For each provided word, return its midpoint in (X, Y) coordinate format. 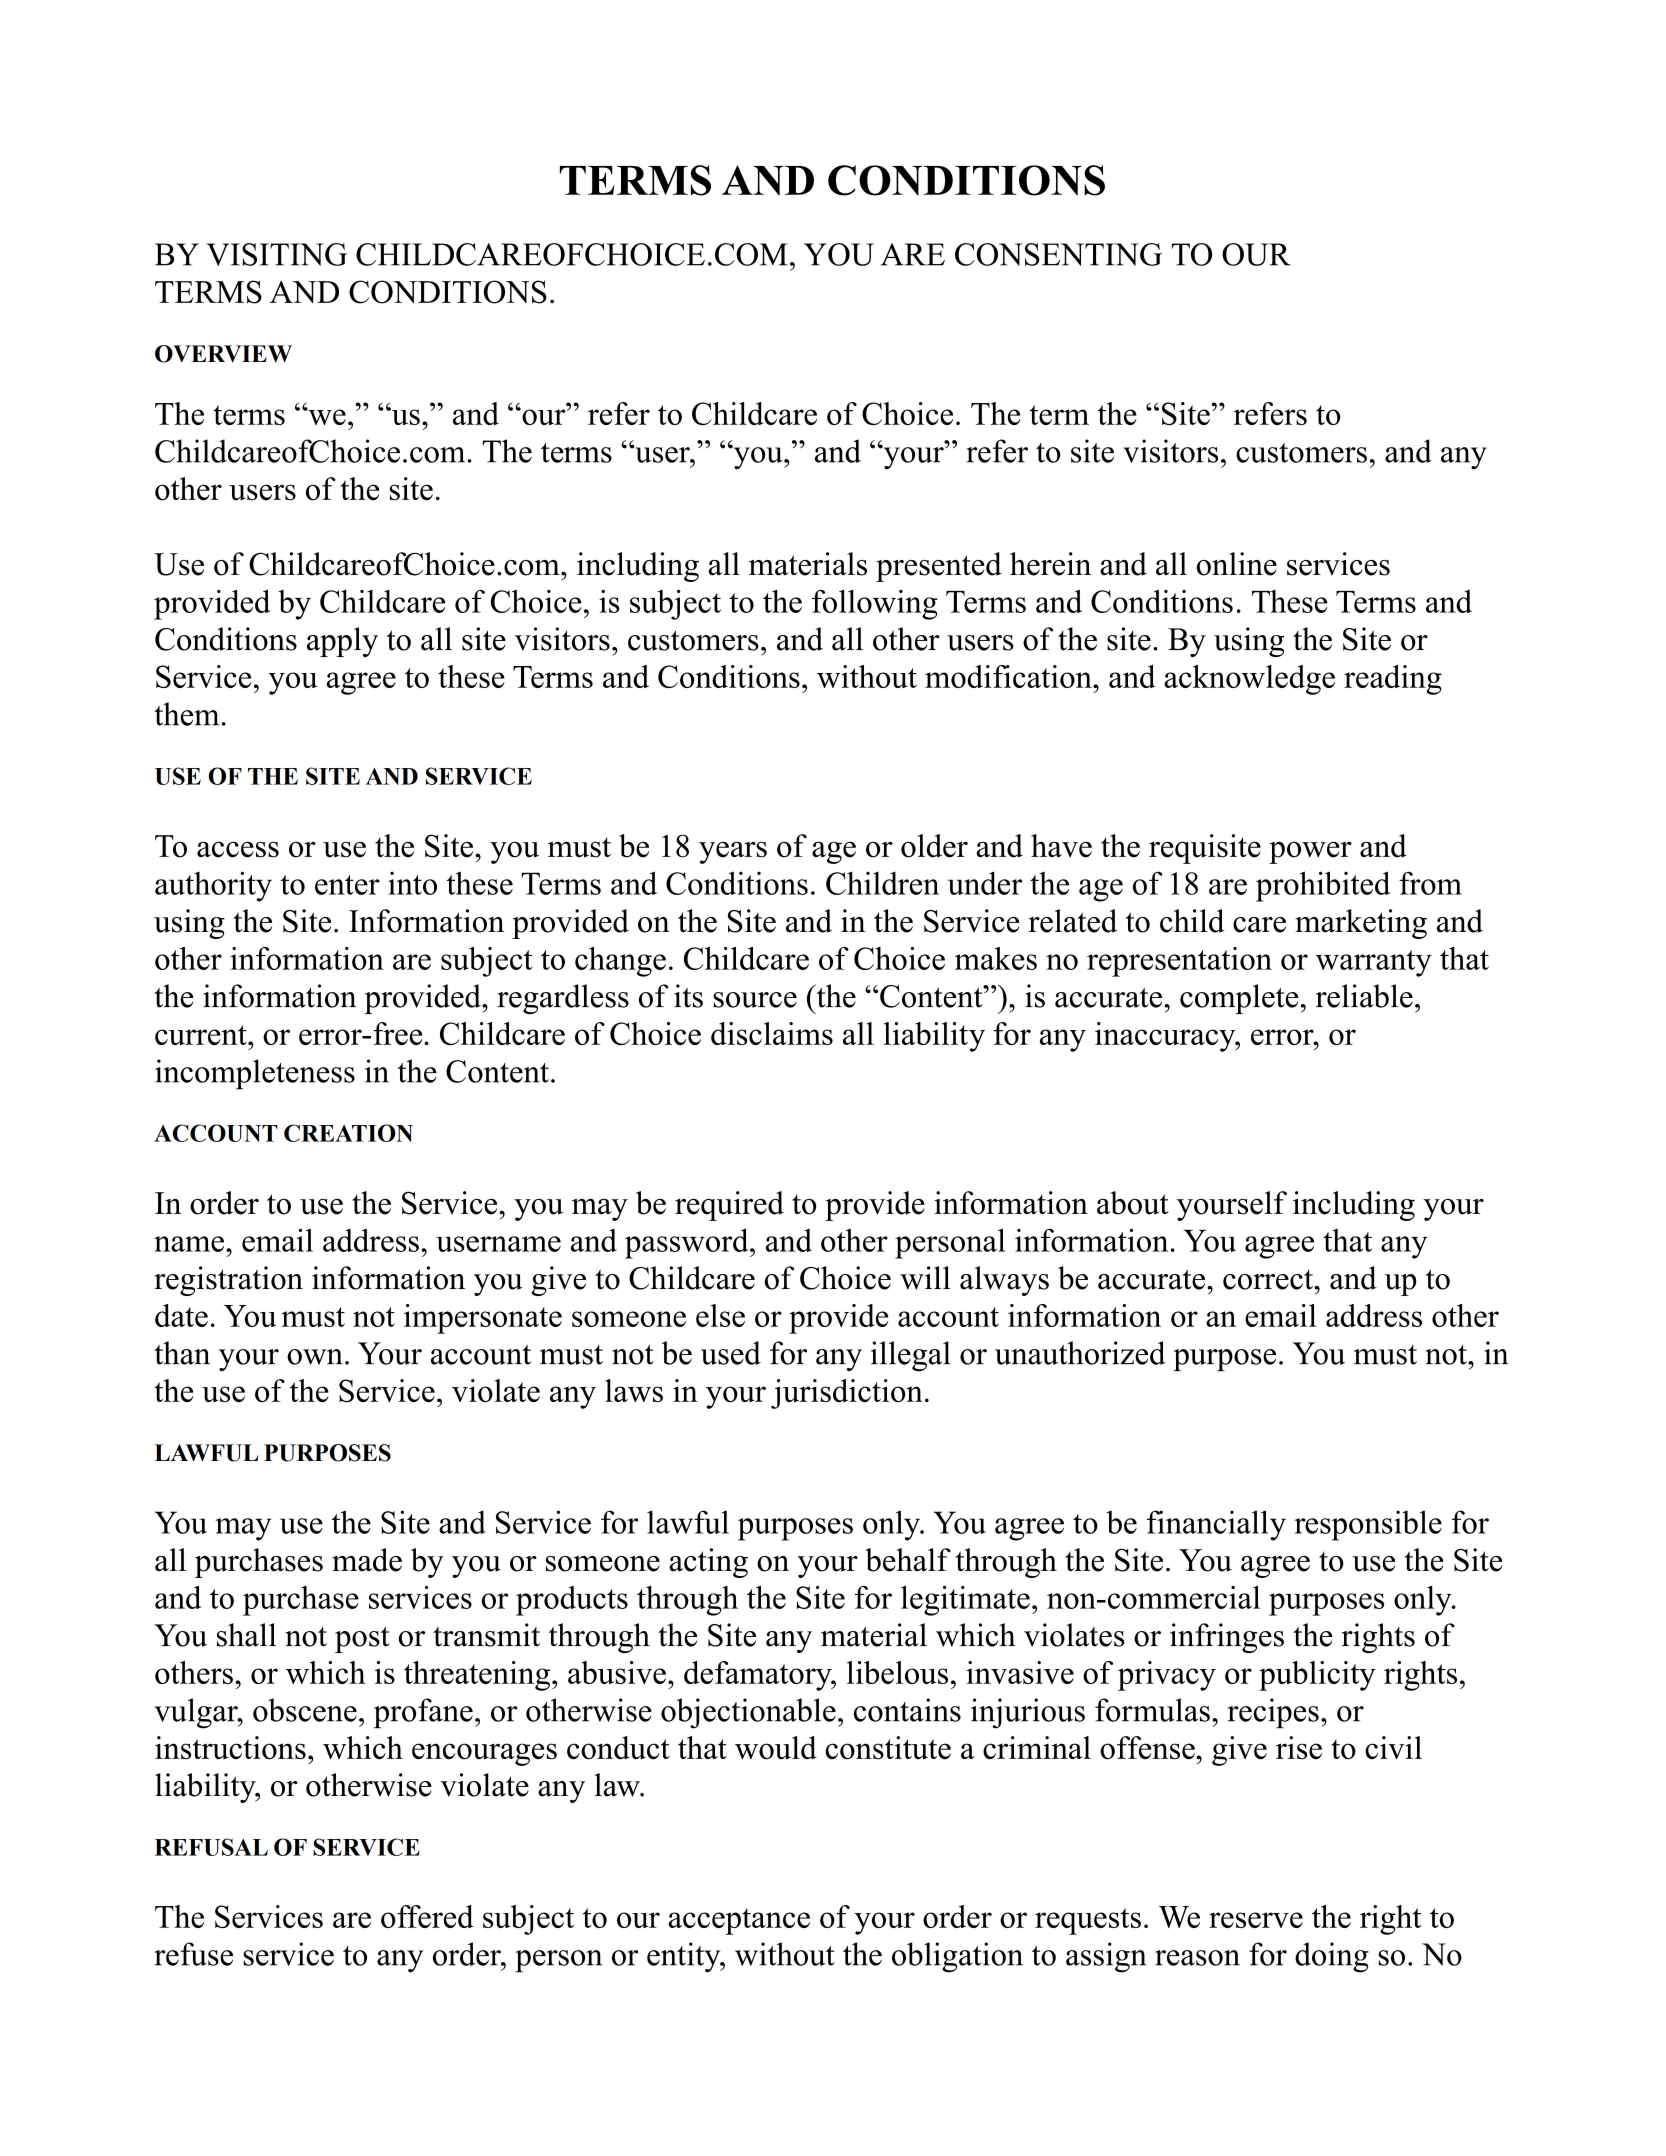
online (1236, 564)
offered (427, 1916)
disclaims (772, 1033)
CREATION (348, 1133)
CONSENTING (1058, 254)
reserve (1256, 1920)
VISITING (276, 254)
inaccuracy (1166, 1037)
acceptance (739, 1921)
